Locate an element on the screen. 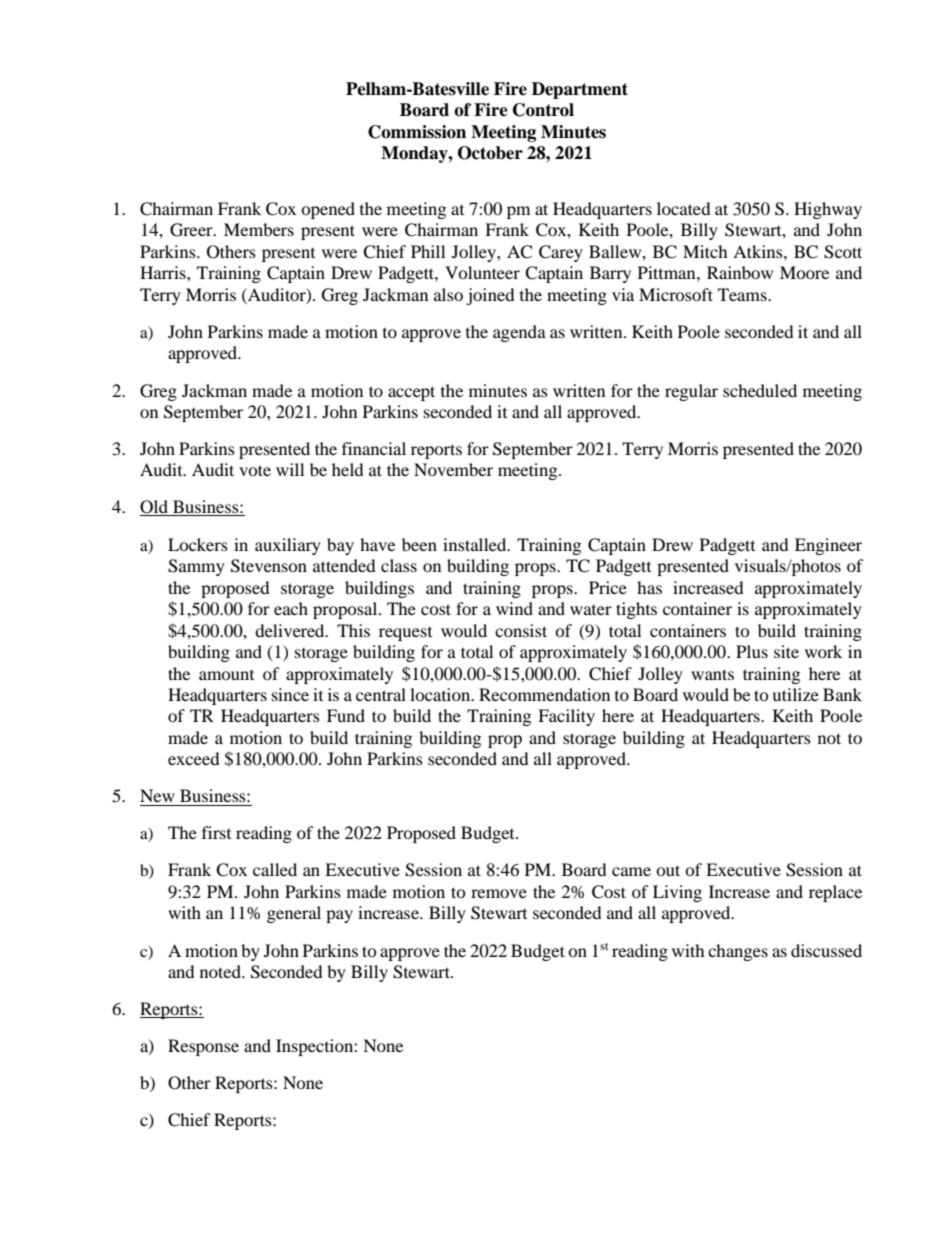  remove is located at coordinates (499, 893).
